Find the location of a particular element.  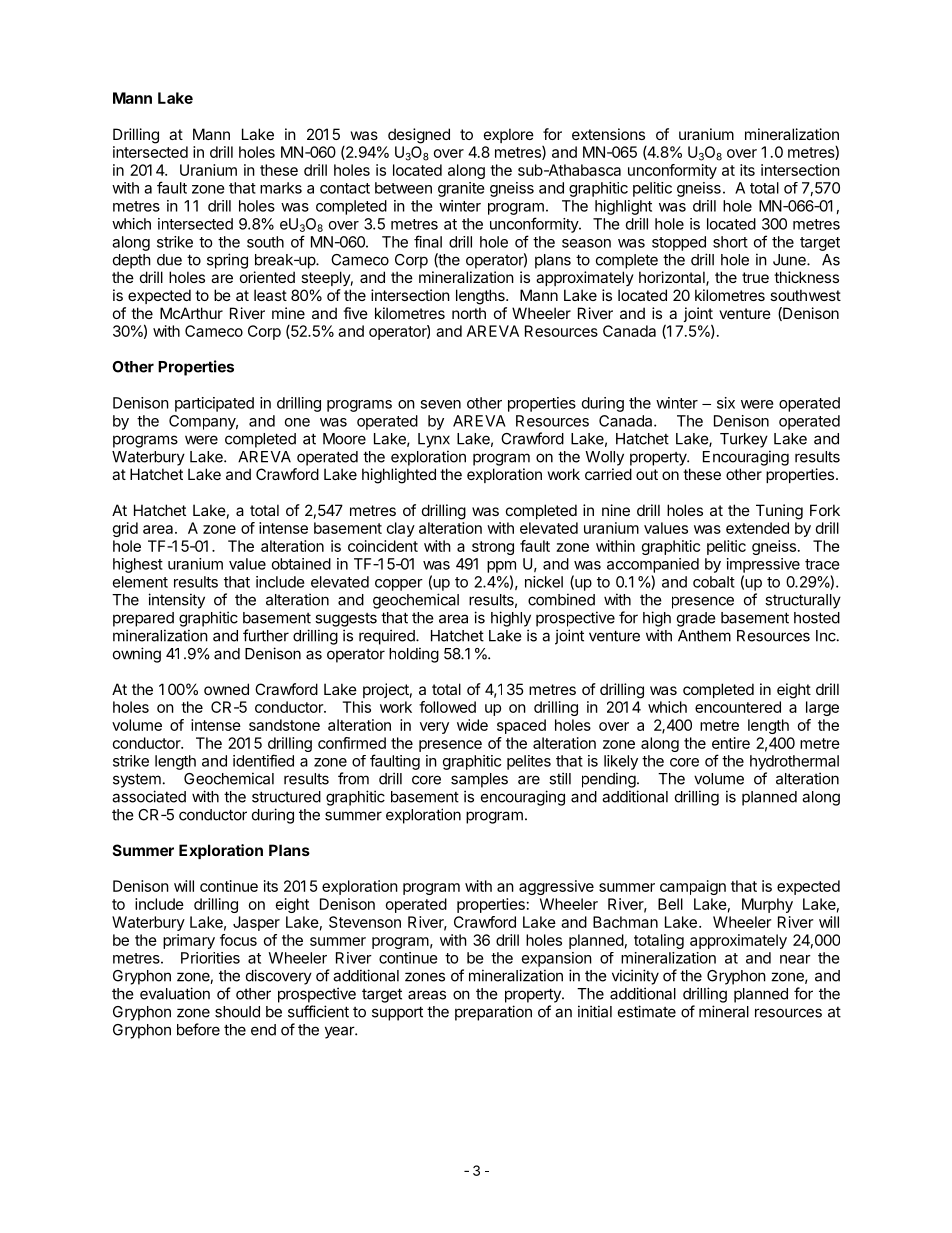

near is located at coordinates (795, 959).
